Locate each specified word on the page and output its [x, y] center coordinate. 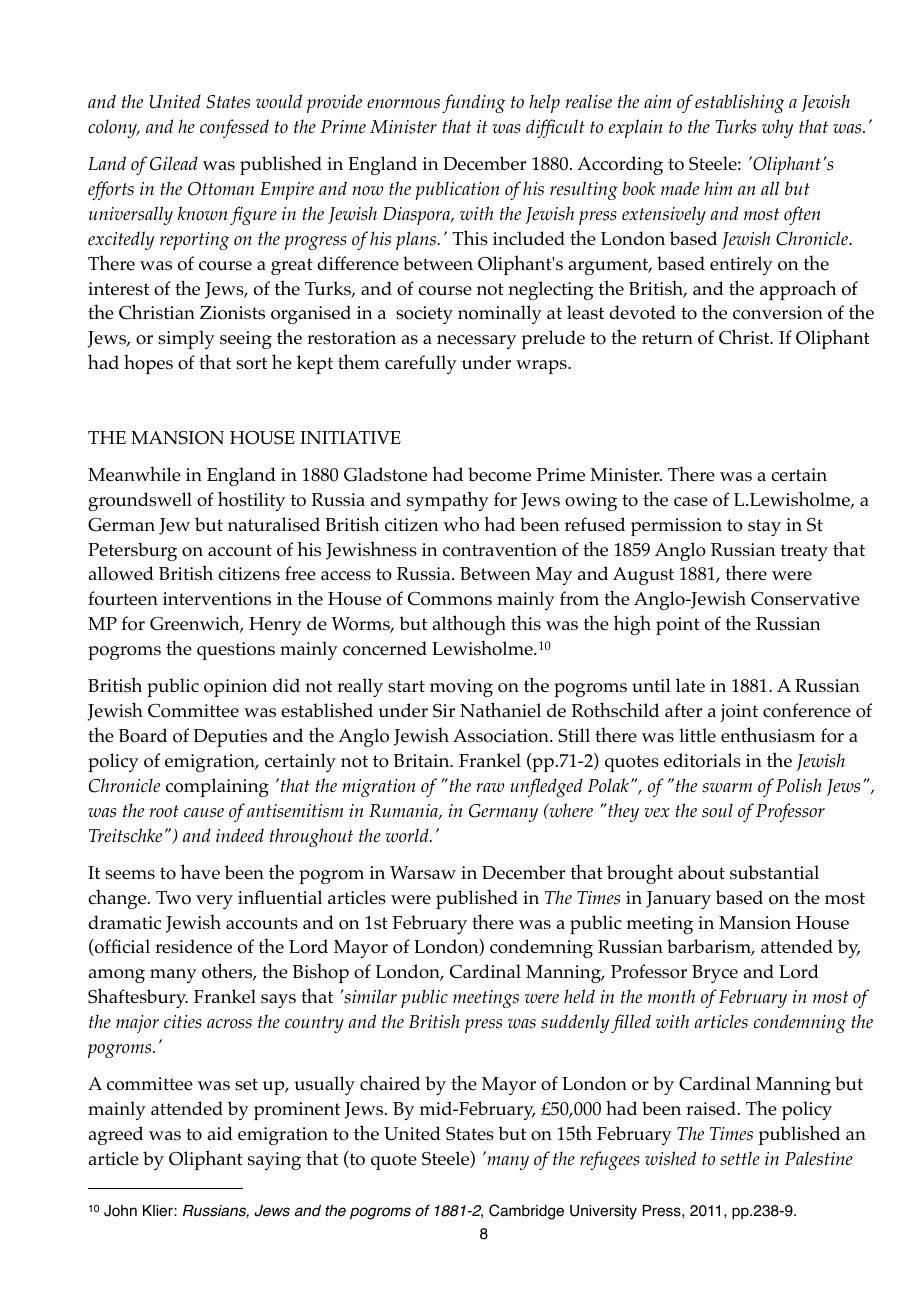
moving [461, 688]
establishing [739, 103]
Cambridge [526, 1212]
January [678, 900]
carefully [421, 364]
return [667, 338]
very [214, 902]
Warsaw [423, 873]
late [690, 685]
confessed [234, 128]
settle [740, 1158]
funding [473, 103]
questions [236, 651]
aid [220, 1133]
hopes [148, 364]
